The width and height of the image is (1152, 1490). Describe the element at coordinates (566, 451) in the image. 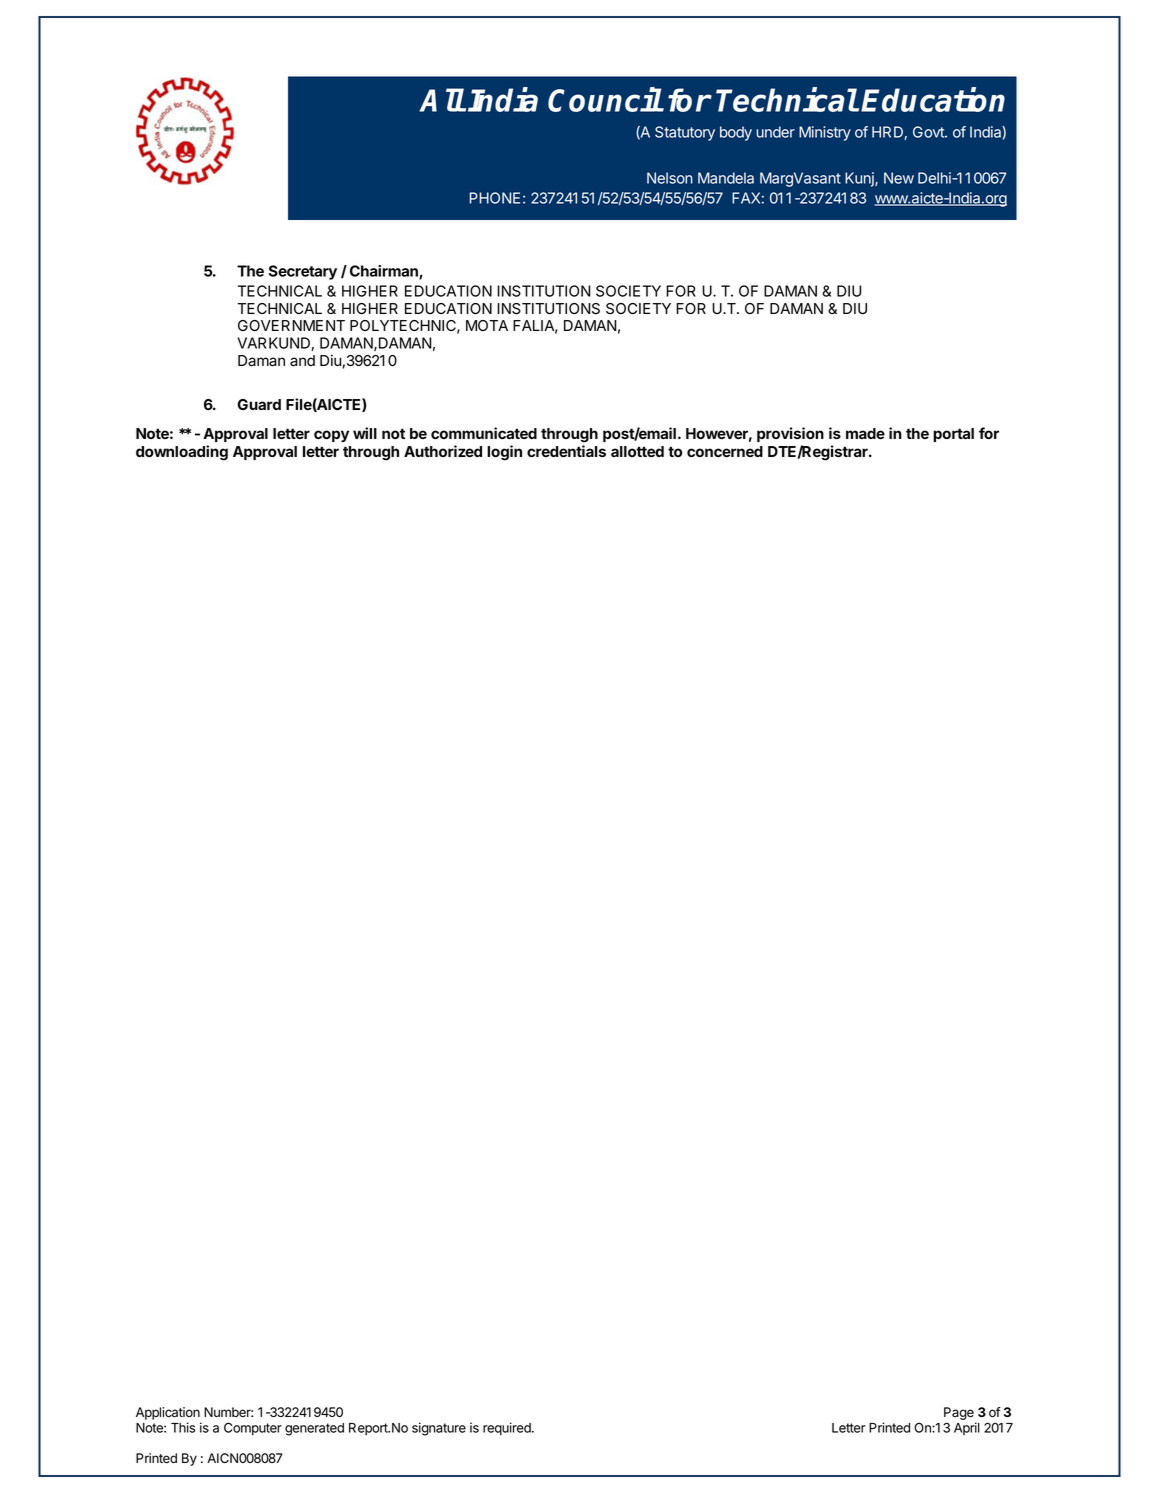

I see `credentials` at that location.
